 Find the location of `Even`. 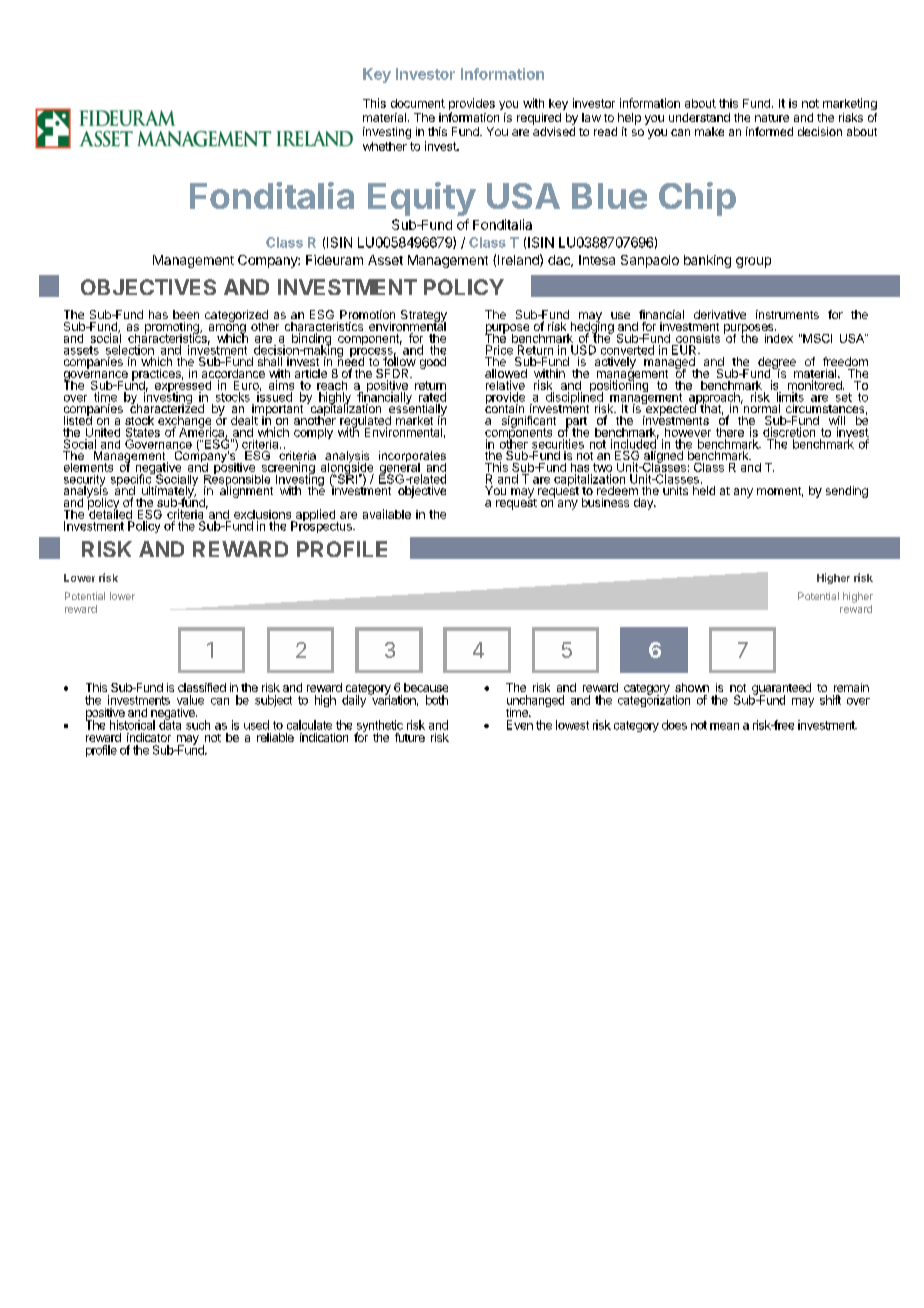

Even is located at coordinates (520, 725).
